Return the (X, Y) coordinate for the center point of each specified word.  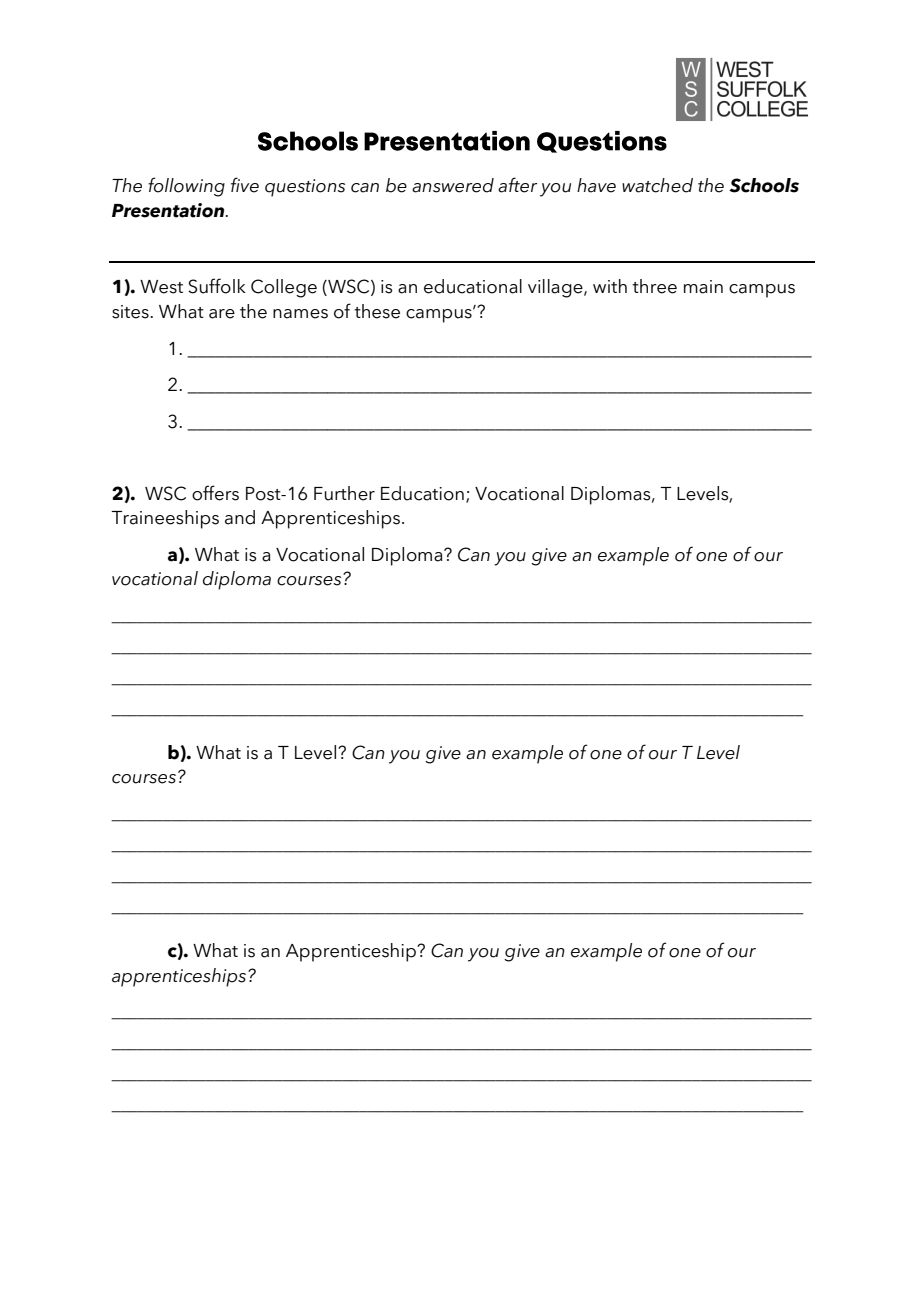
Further (344, 493)
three (654, 286)
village (556, 288)
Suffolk (217, 286)
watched (657, 185)
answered (453, 185)
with (610, 286)
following (186, 187)
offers (215, 493)
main (703, 287)
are (222, 314)
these (377, 311)
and (240, 517)
